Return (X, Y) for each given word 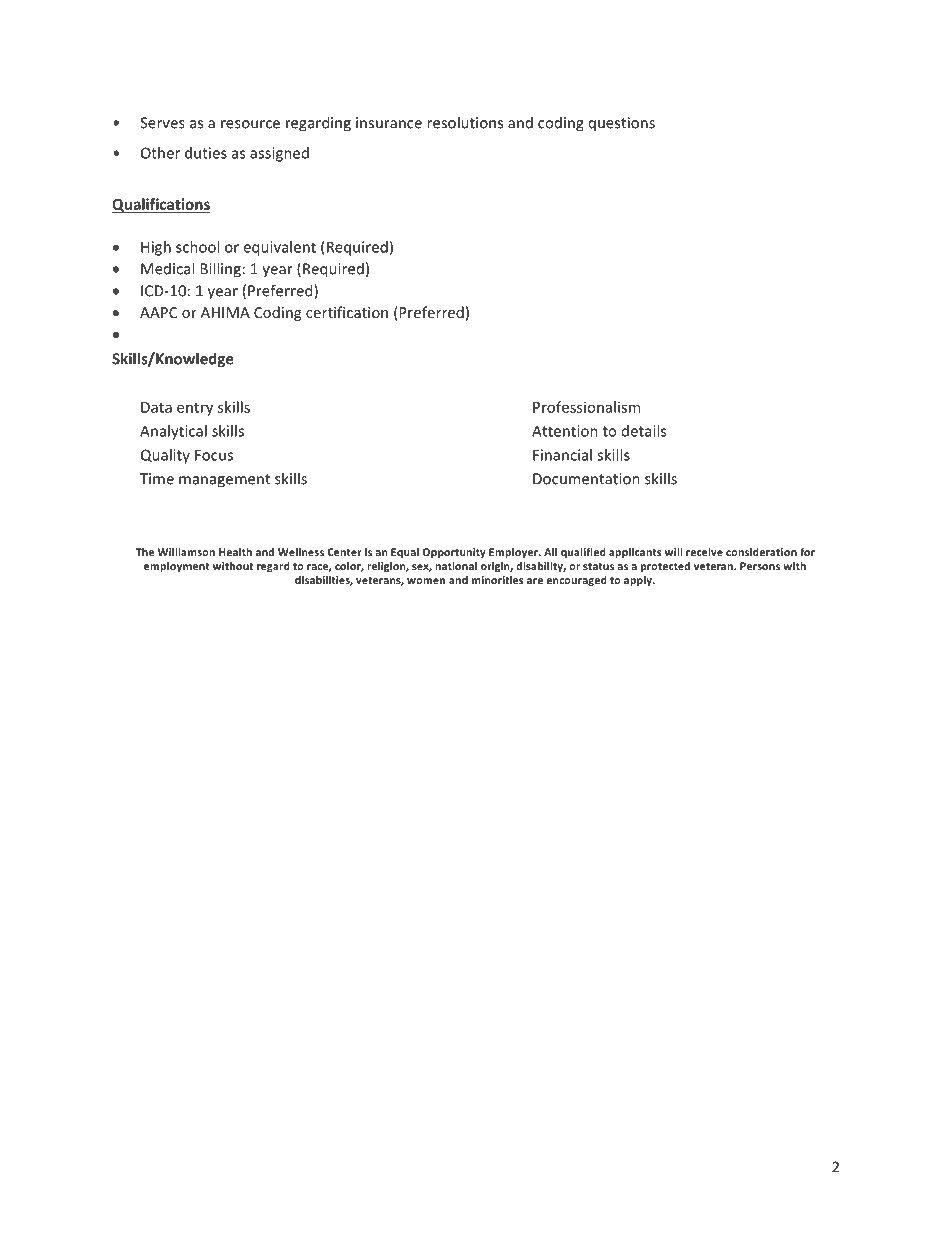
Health (235, 552)
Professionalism (586, 407)
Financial (562, 455)
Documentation (586, 479)
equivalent (279, 248)
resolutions (465, 122)
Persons (760, 566)
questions (622, 124)
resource (250, 124)
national (456, 566)
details (644, 431)
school (197, 247)
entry (195, 409)
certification (347, 312)
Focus (214, 455)
